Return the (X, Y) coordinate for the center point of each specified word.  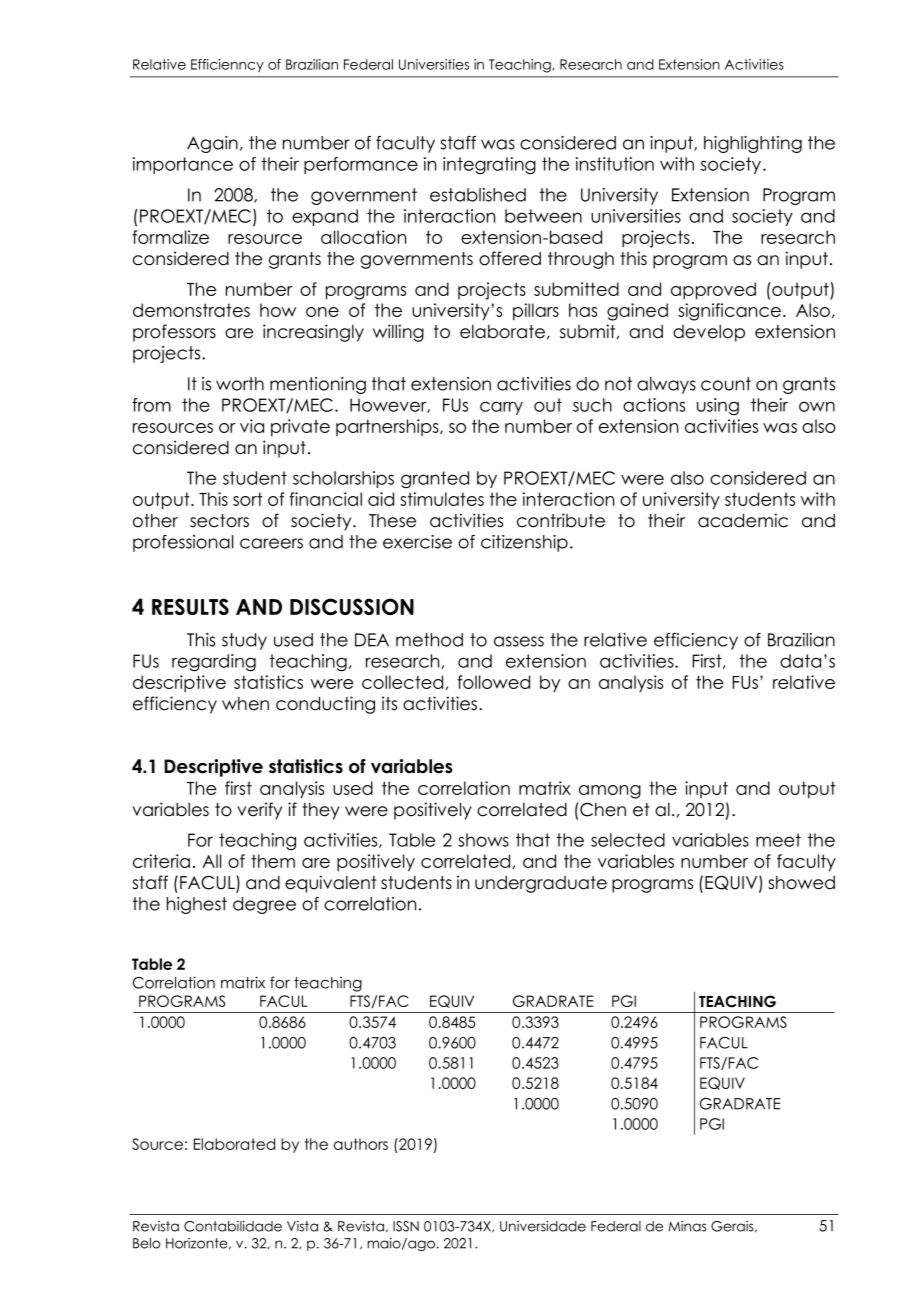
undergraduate (541, 884)
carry (501, 408)
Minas (688, 1226)
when (245, 704)
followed (493, 682)
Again (212, 144)
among (610, 792)
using (718, 407)
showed (801, 883)
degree (264, 905)
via (252, 426)
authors (361, 1144)
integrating (489, 166)
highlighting (753, 144)
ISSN (406, 1226)
